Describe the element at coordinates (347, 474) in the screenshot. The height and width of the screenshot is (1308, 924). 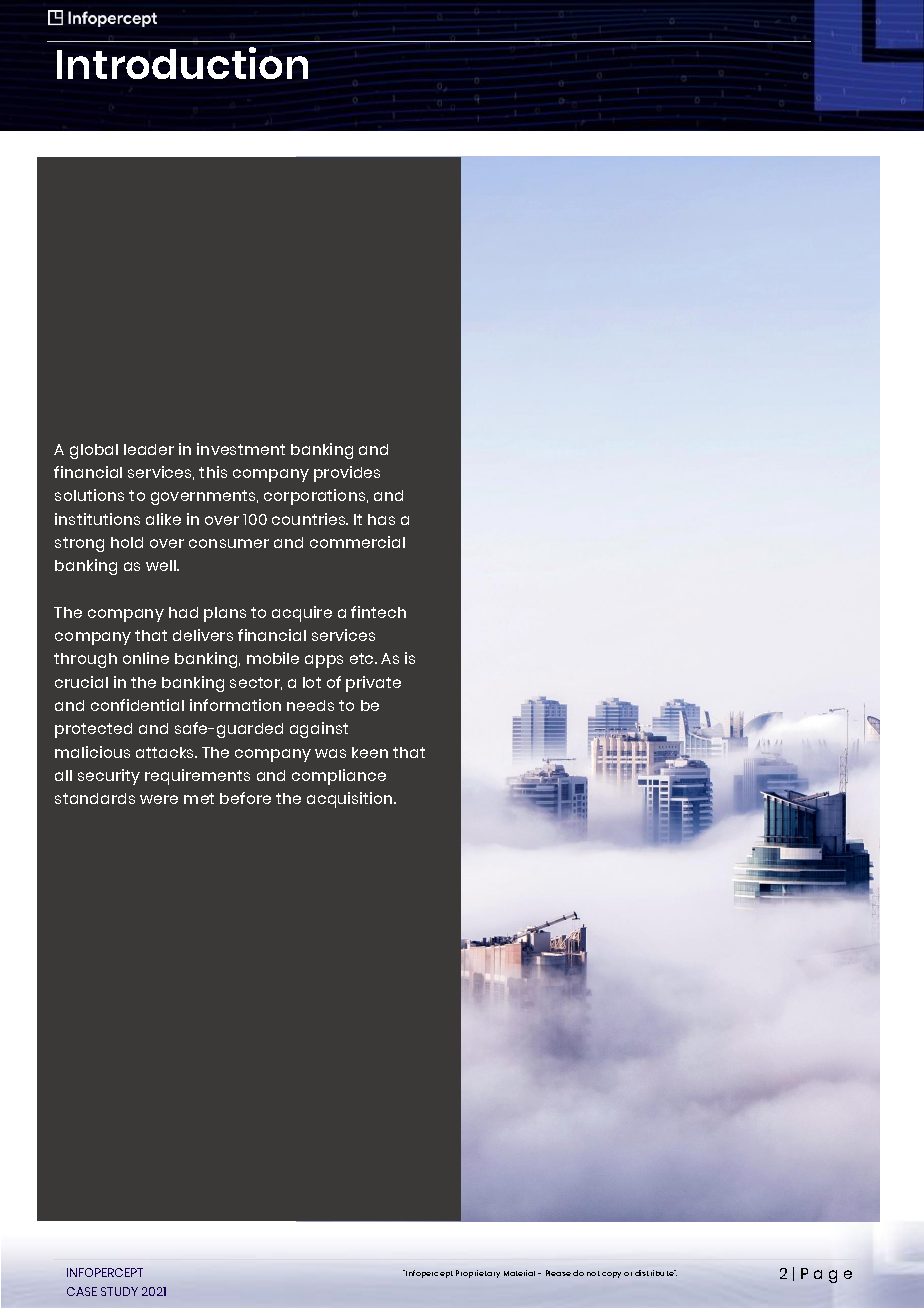
I see `provides` at that location.
